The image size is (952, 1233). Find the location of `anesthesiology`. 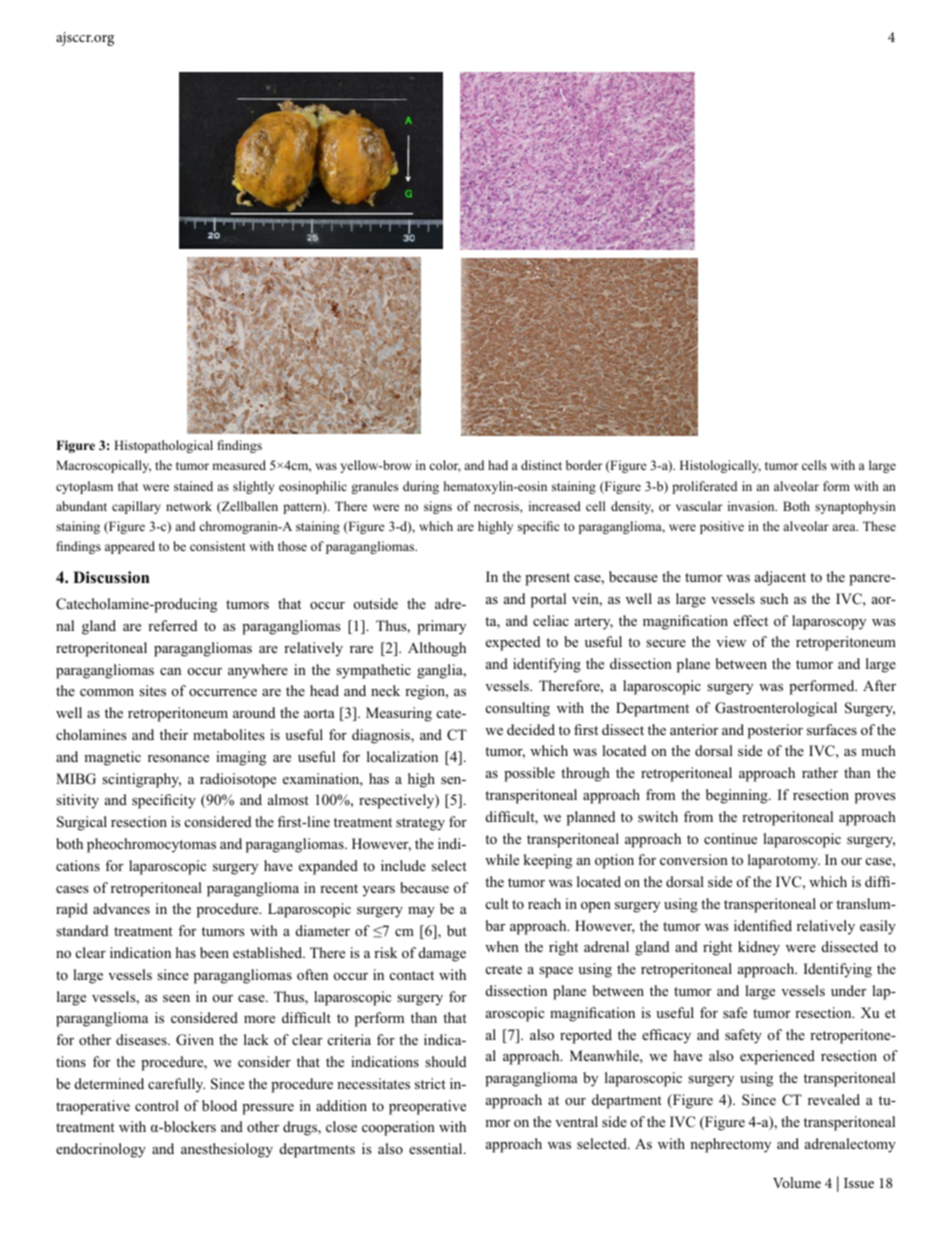

anesthesiology is located at coordinates (227, 1150).
